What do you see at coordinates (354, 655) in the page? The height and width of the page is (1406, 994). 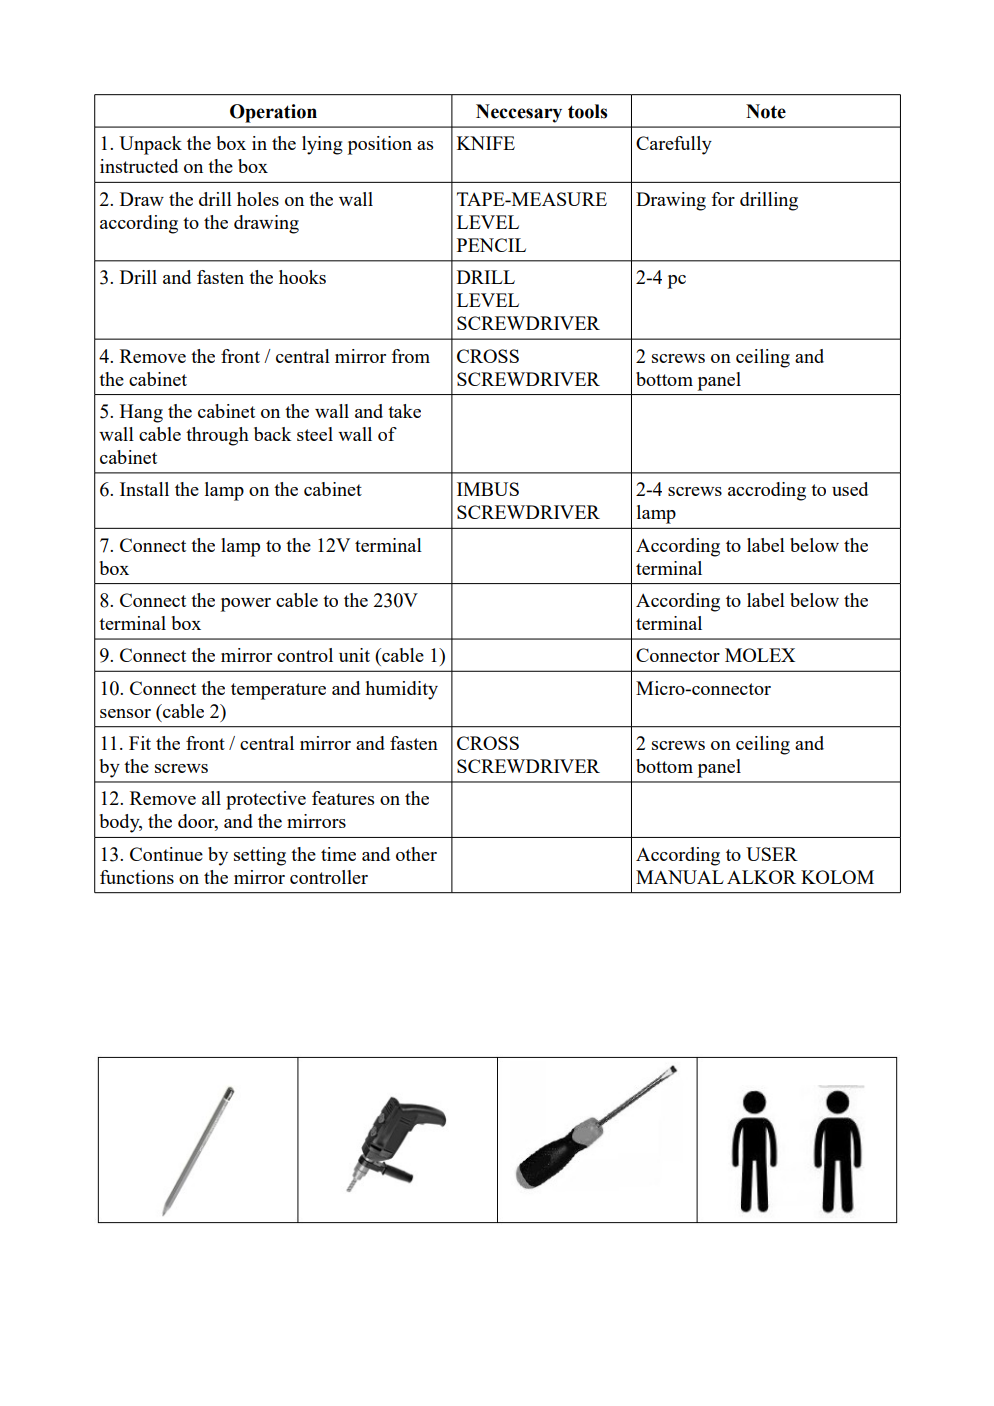 I see `unit` at bounding box center [354, 655].
